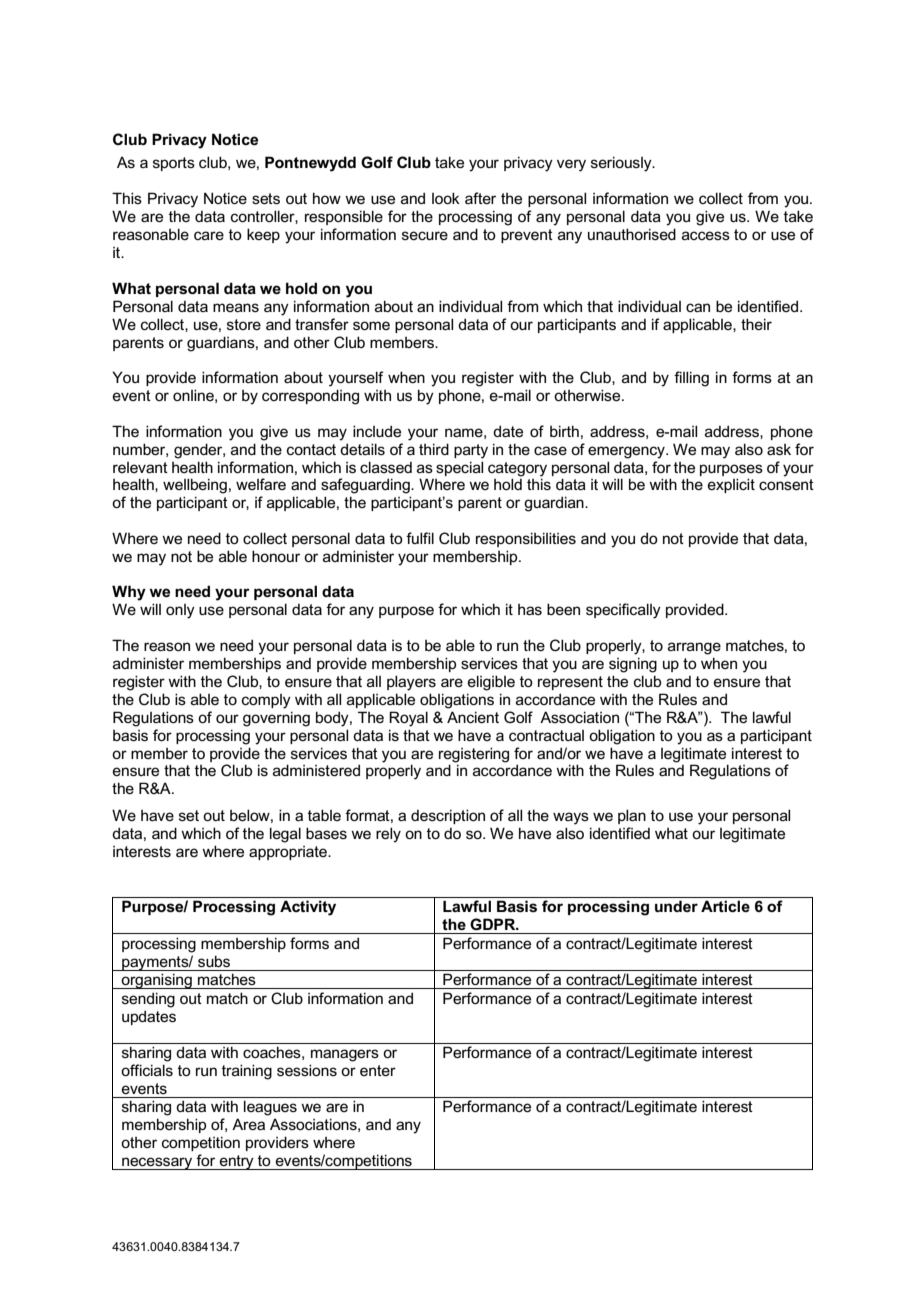  Describe the element at coordinates (446, 198) in the screenshot. I see `look` at that location.
